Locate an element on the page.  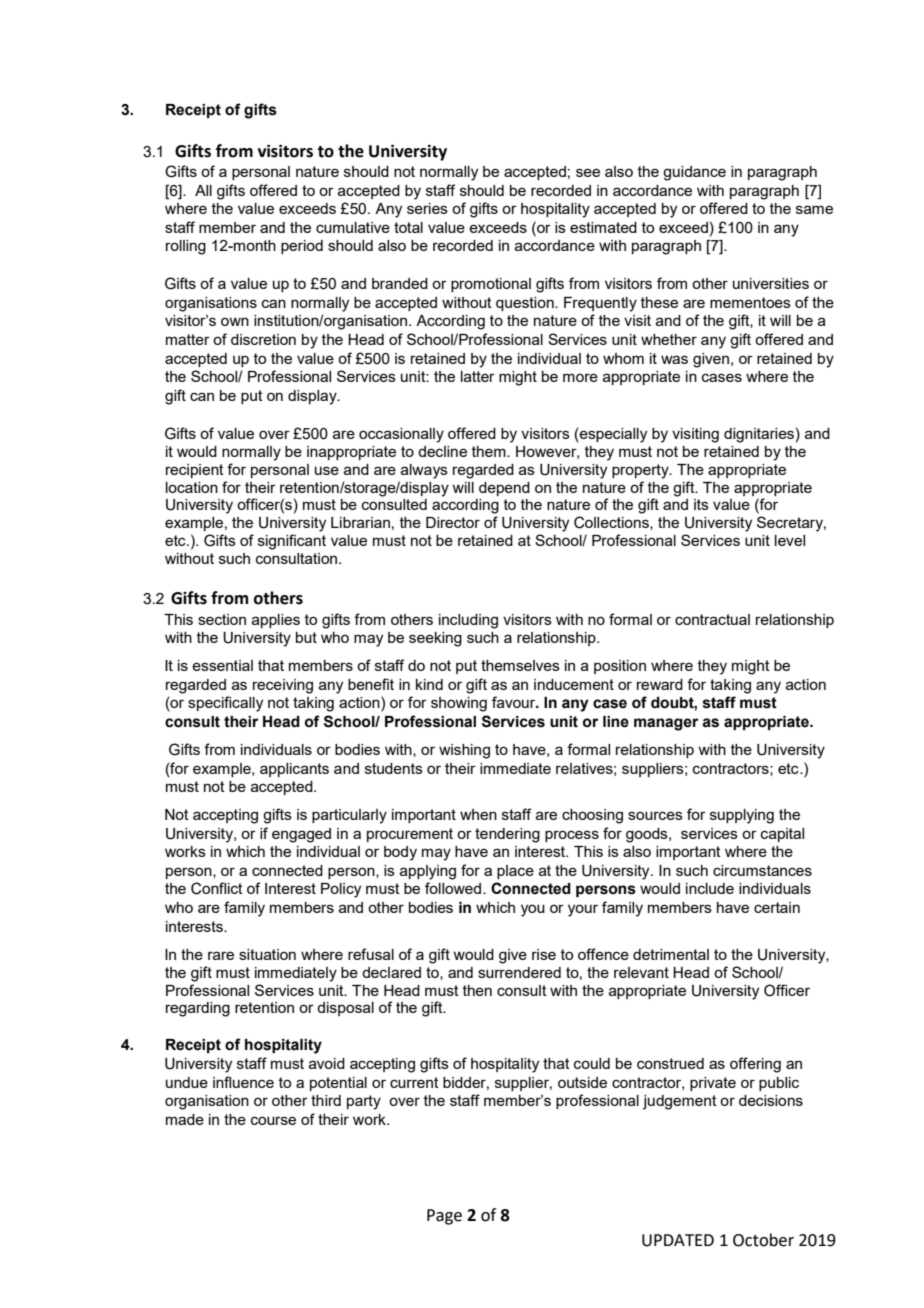
manager is located at coordinates (666, 724).
